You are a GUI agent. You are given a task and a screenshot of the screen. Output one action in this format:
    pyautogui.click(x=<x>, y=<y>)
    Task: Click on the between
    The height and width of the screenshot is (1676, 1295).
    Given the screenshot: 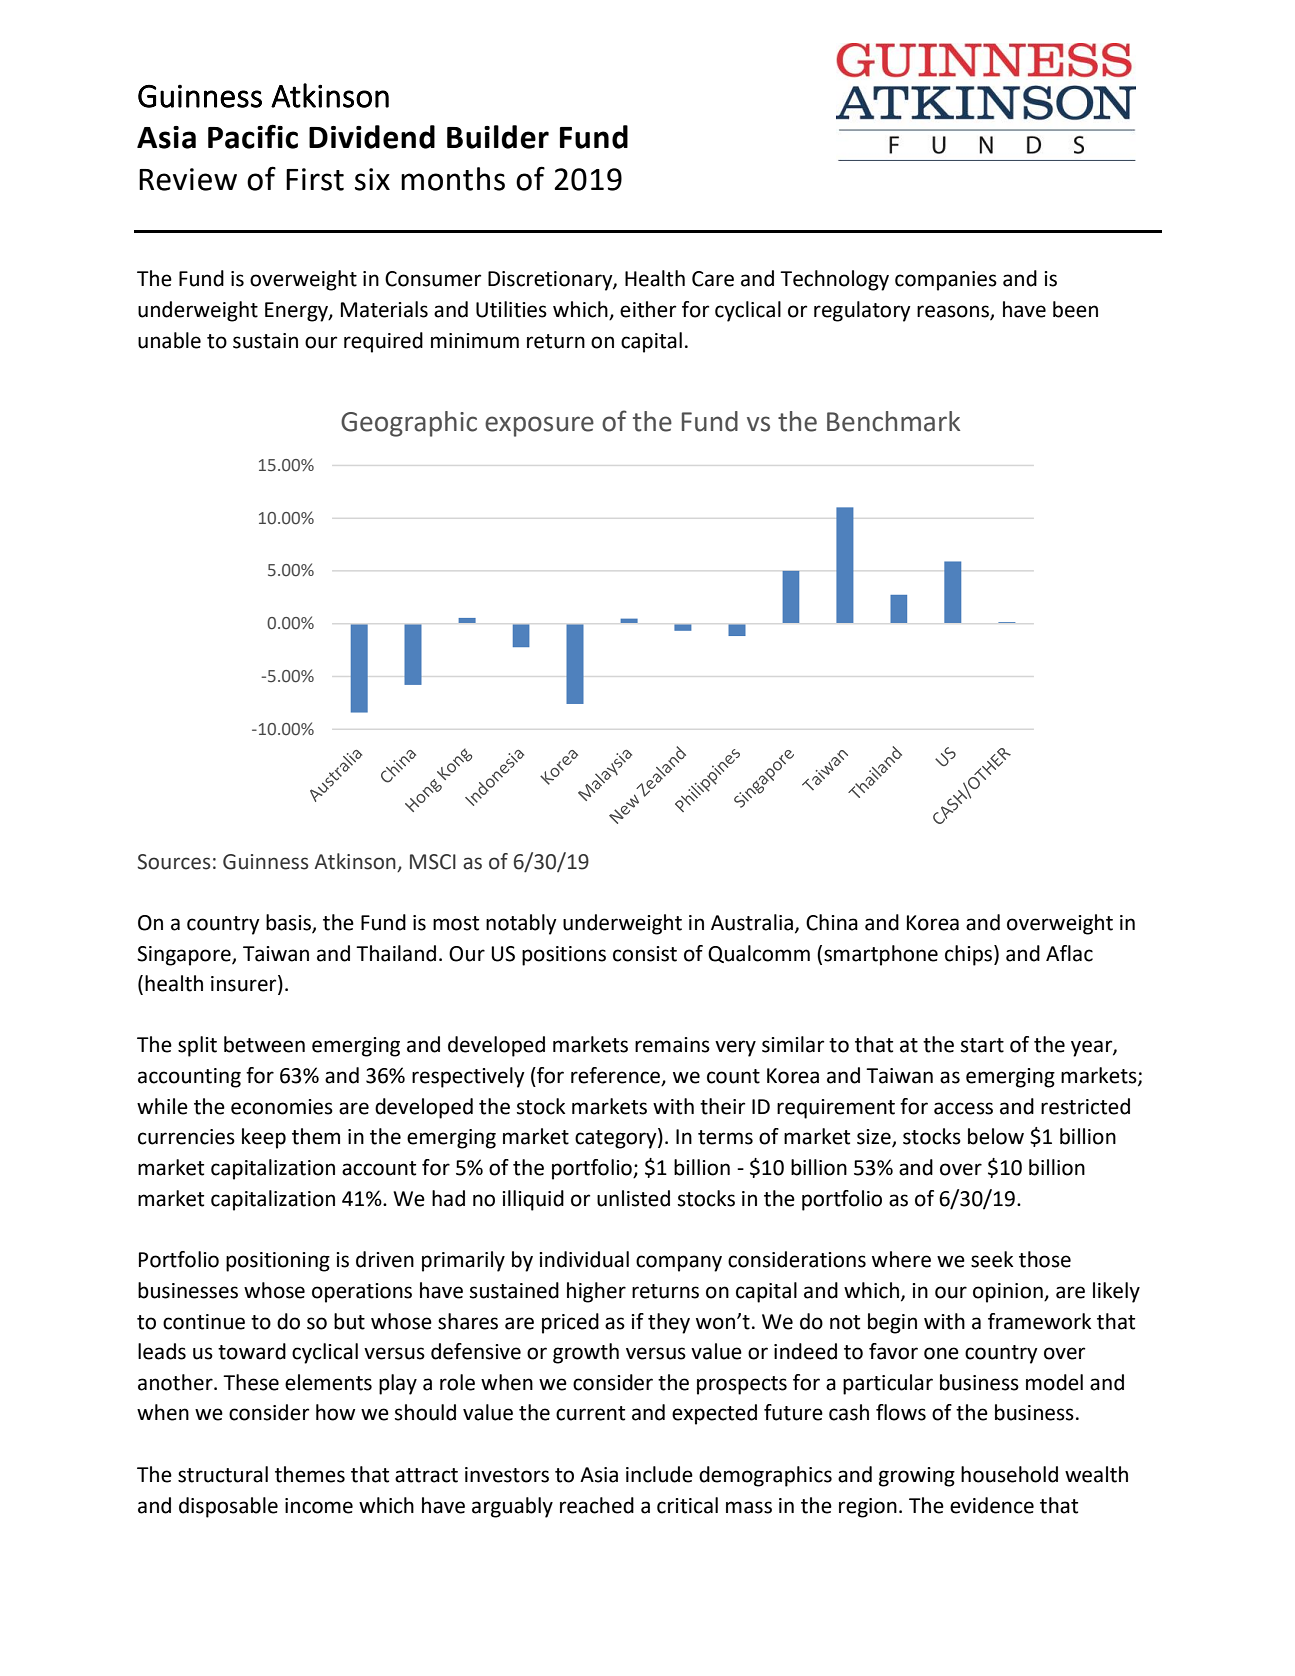 What is the action you would take?
    pyautogui.click(x=264, y=1044)
